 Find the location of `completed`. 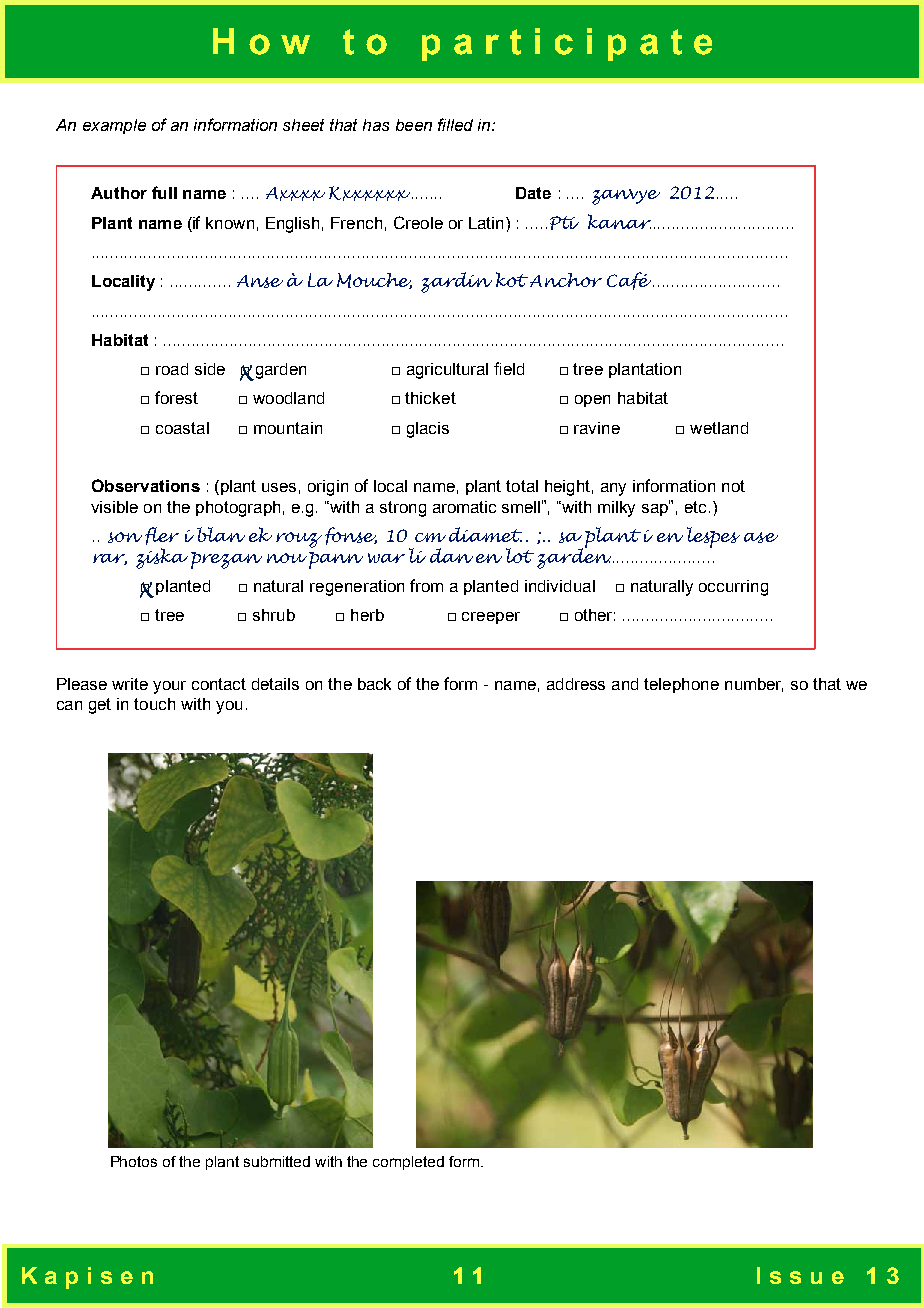

completed is located at coordinates (408, 1163).
